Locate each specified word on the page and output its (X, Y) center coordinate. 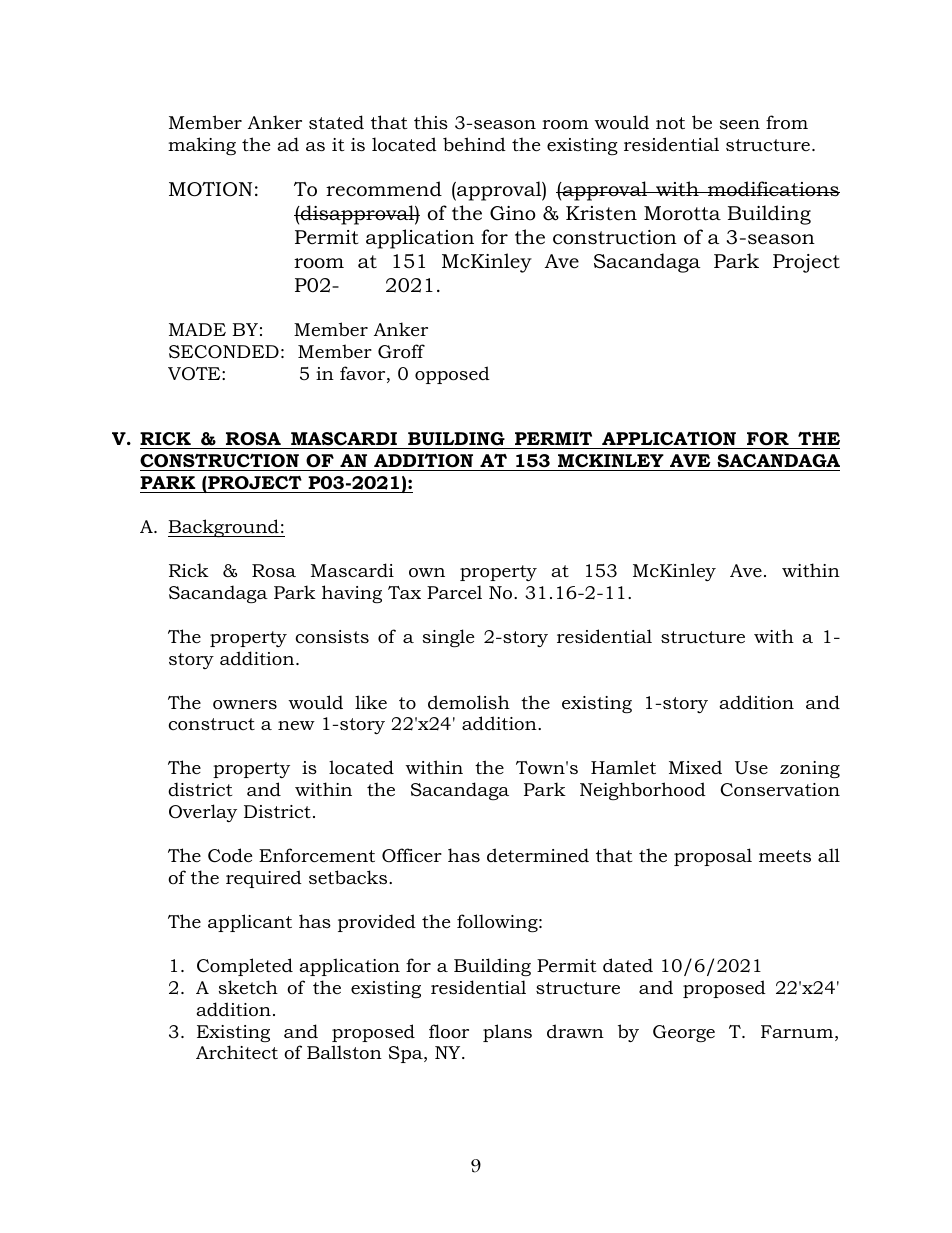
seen (740, 124)
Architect (237, 1052)
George (684, 1033)
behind (474, 144)
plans (507, 1033)
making (202, 146)
